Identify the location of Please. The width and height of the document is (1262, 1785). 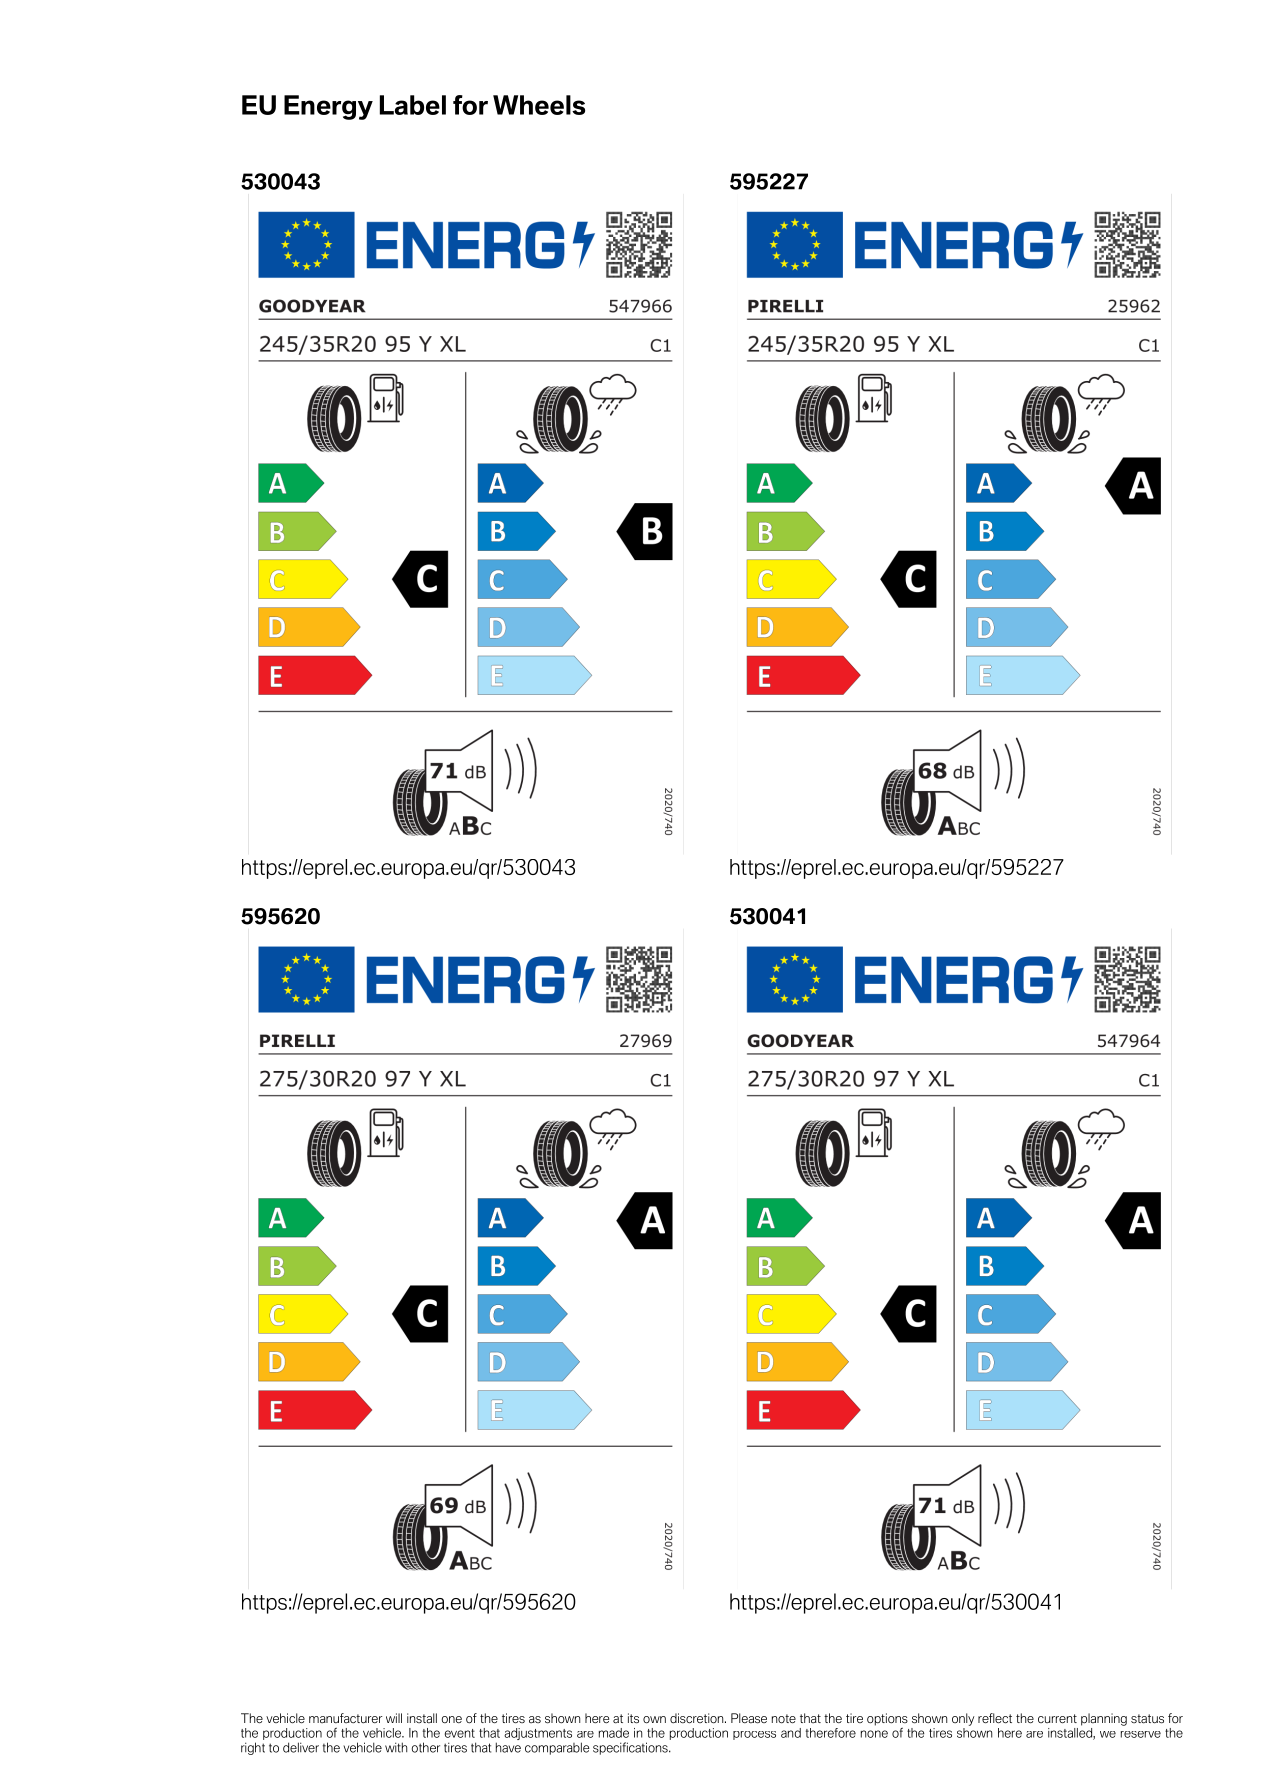
(749, 1718).
